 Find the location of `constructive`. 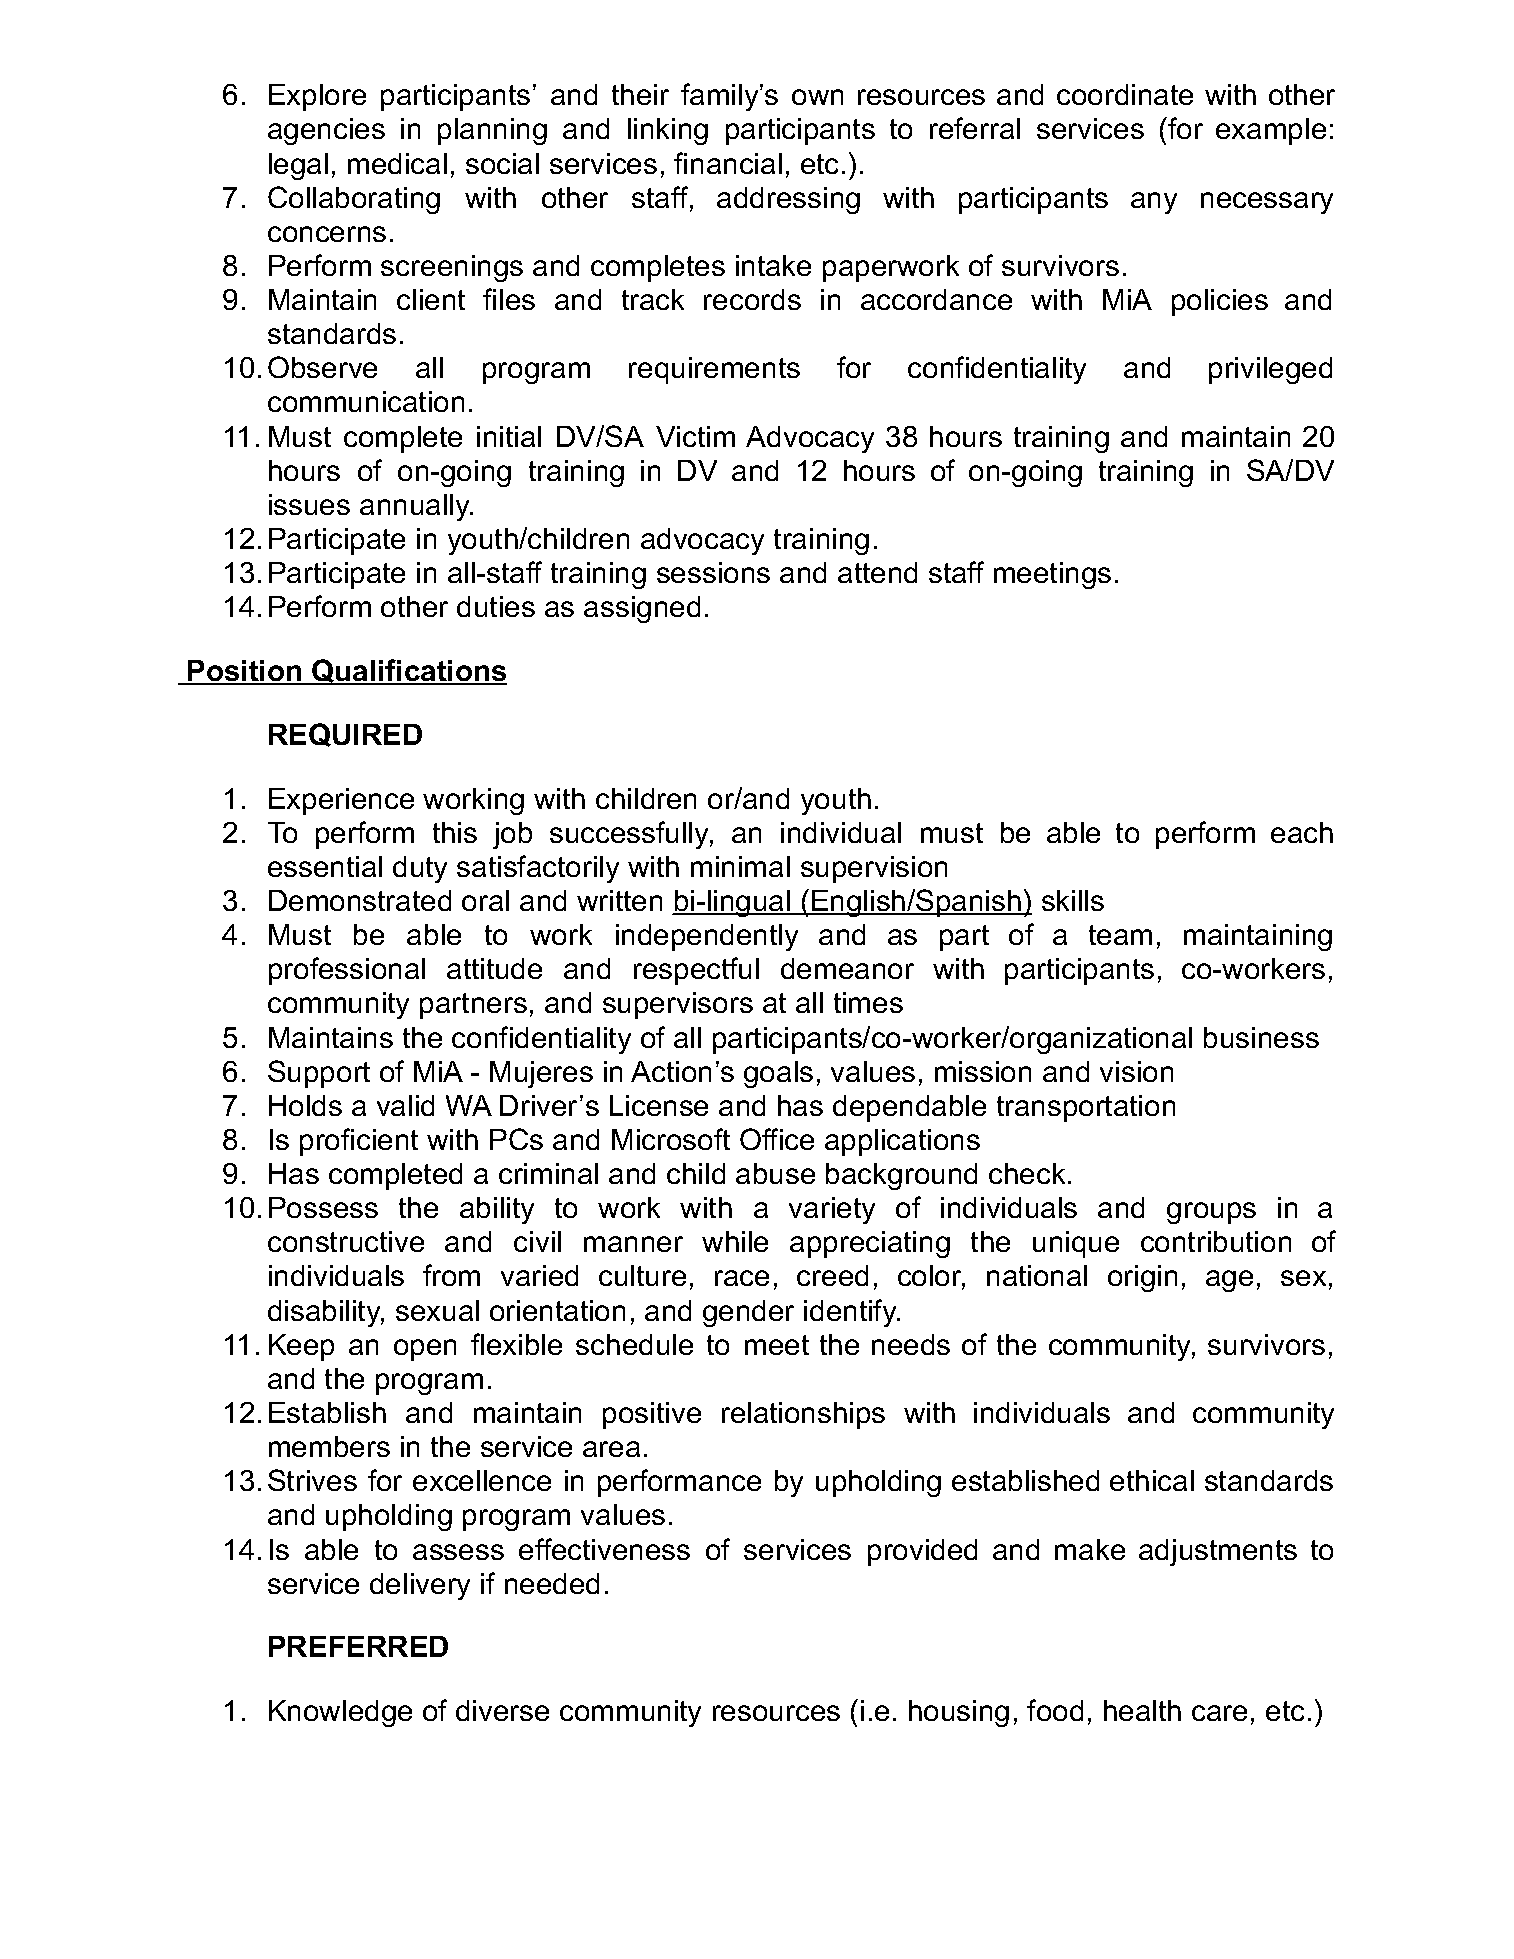

constructive is located at coordinates (346, 1241).
